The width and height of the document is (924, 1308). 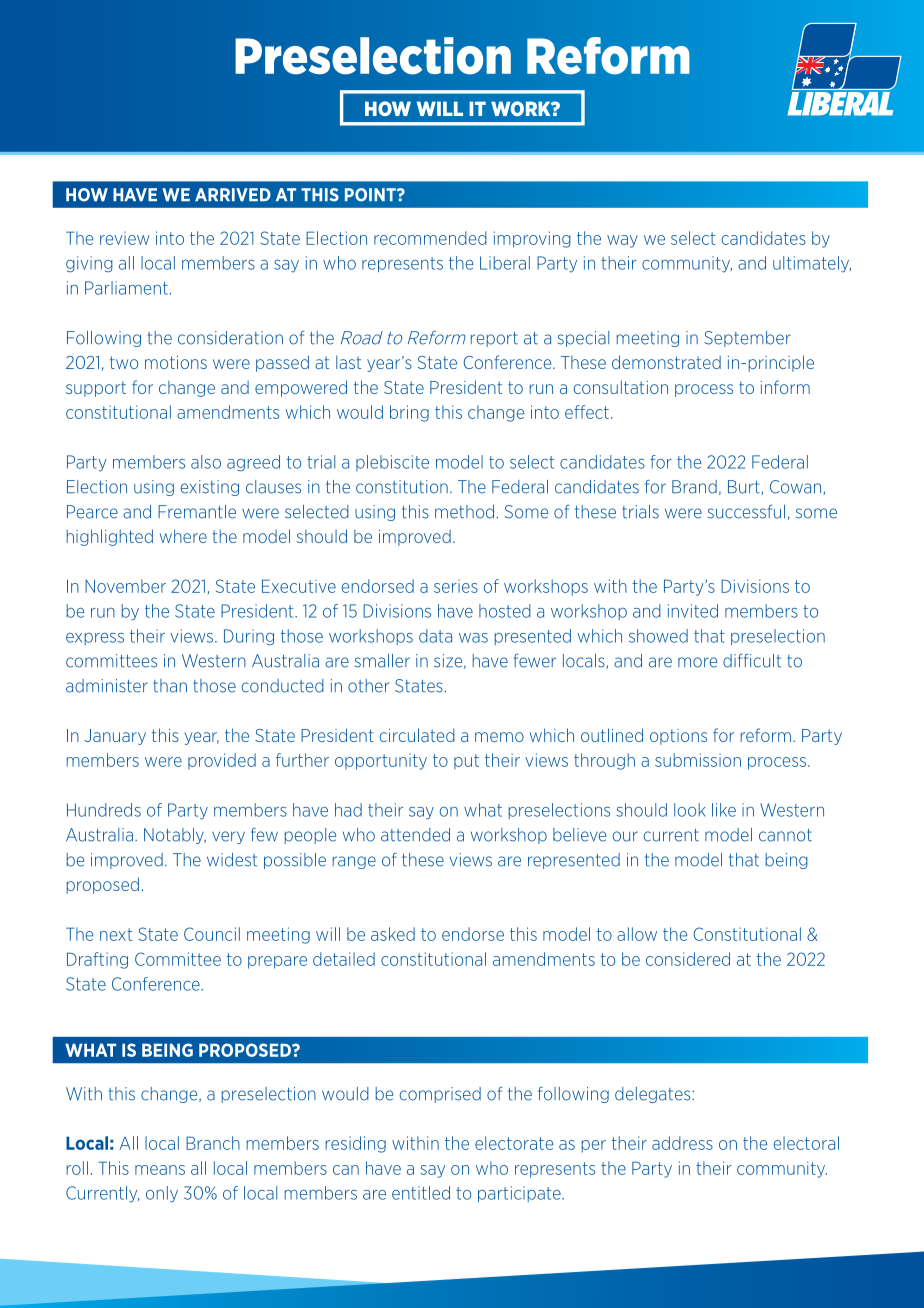 I want to click on entitled, so click(x=421, y=1193).
